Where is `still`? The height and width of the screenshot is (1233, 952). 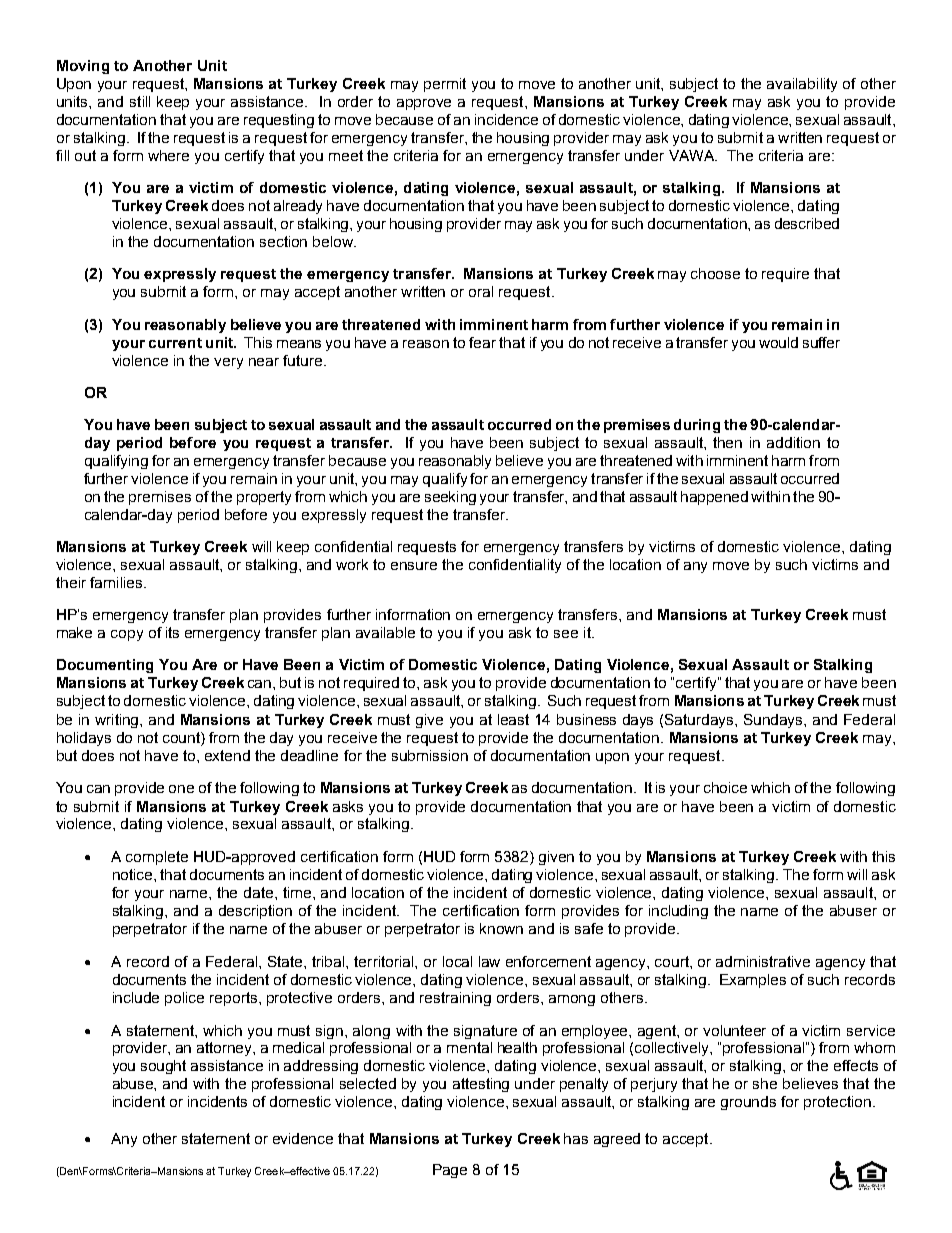
still is located at coordinates (140, 101).
